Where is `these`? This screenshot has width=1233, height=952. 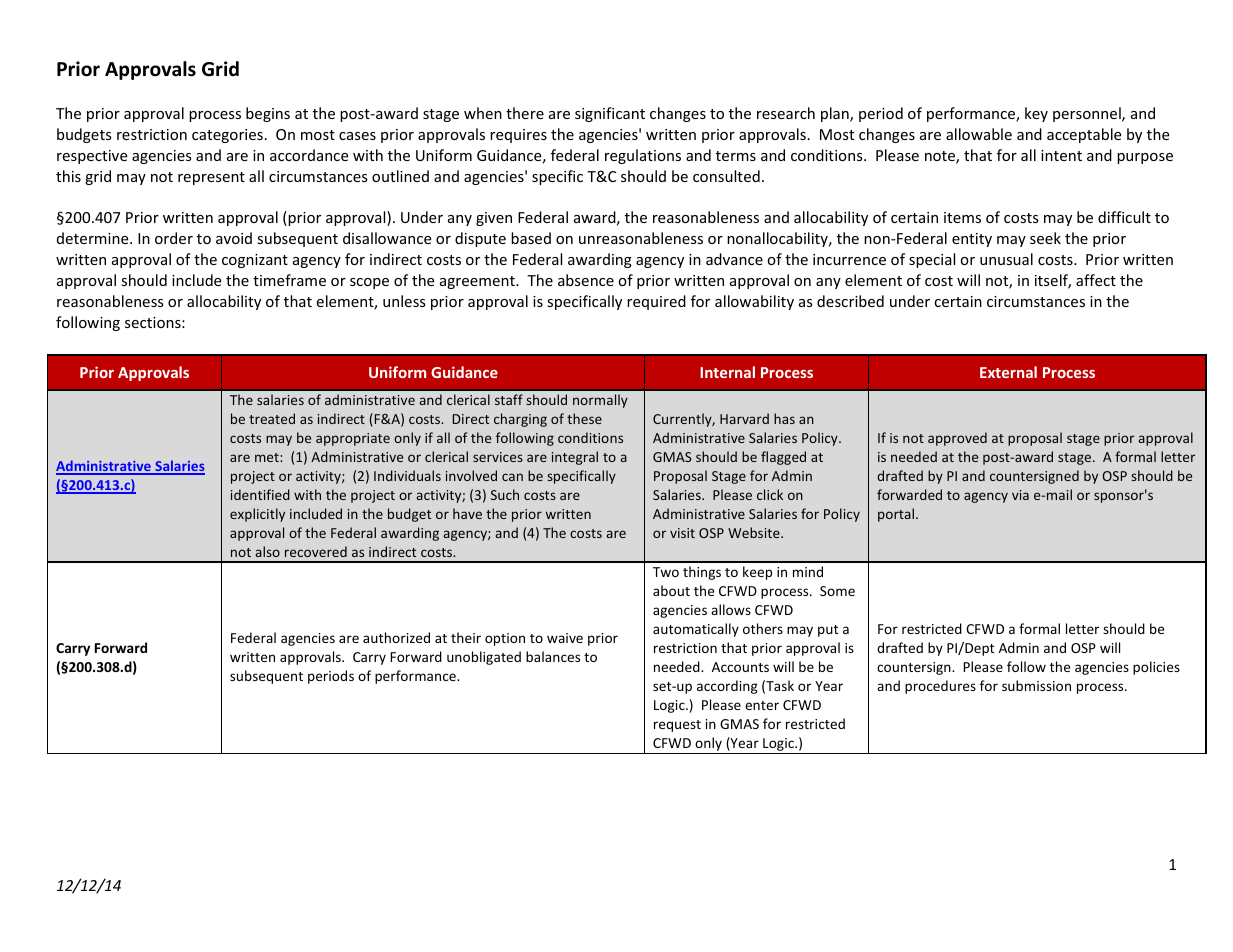
these is located at coordinates (584, 418).
